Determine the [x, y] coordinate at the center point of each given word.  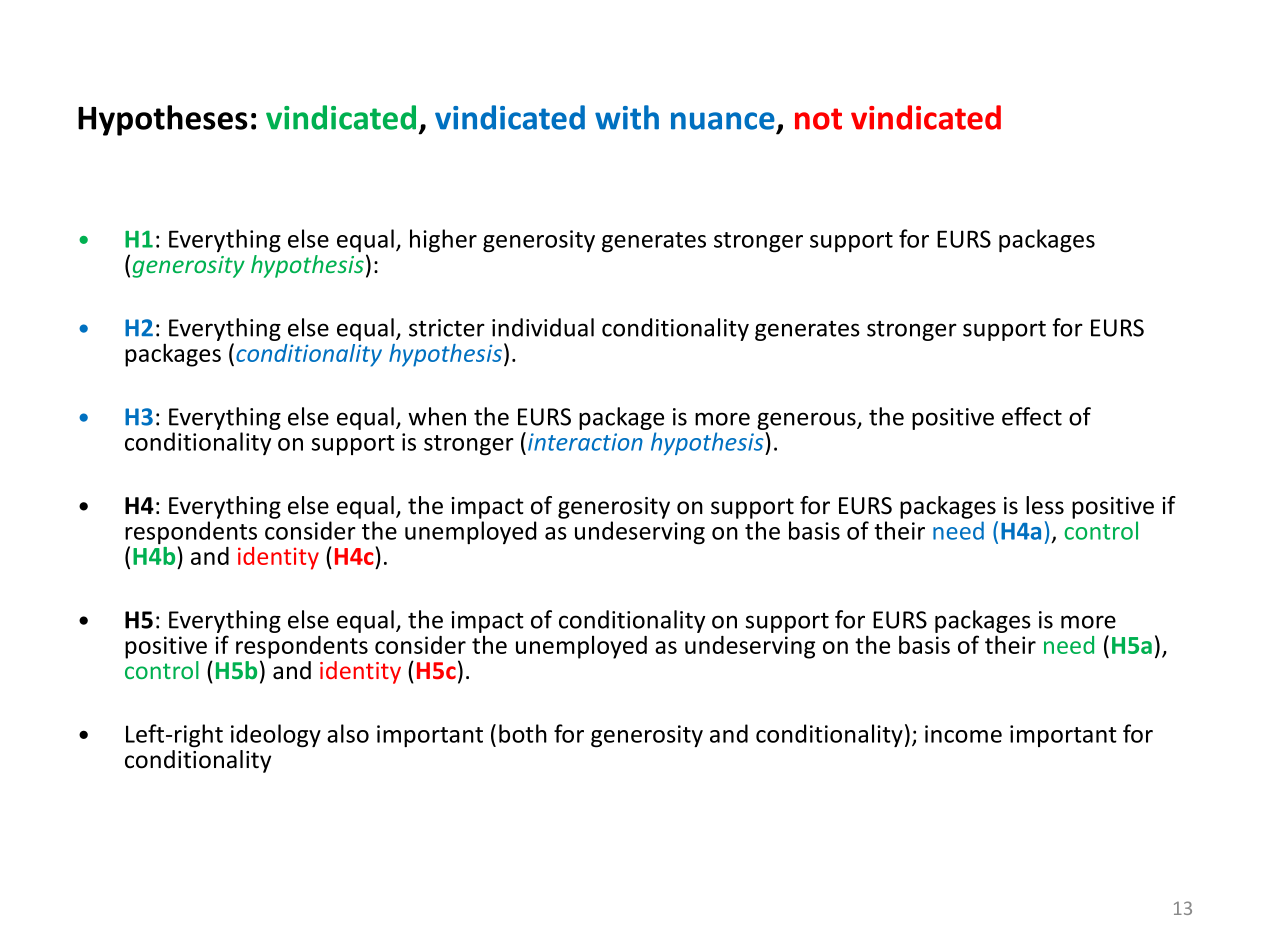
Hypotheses [163, 120]
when [437, 416]
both [523, 733]
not [818, 119]
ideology [276, 736]
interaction [585, 442]
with [627, 117]
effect [1032, 416]
